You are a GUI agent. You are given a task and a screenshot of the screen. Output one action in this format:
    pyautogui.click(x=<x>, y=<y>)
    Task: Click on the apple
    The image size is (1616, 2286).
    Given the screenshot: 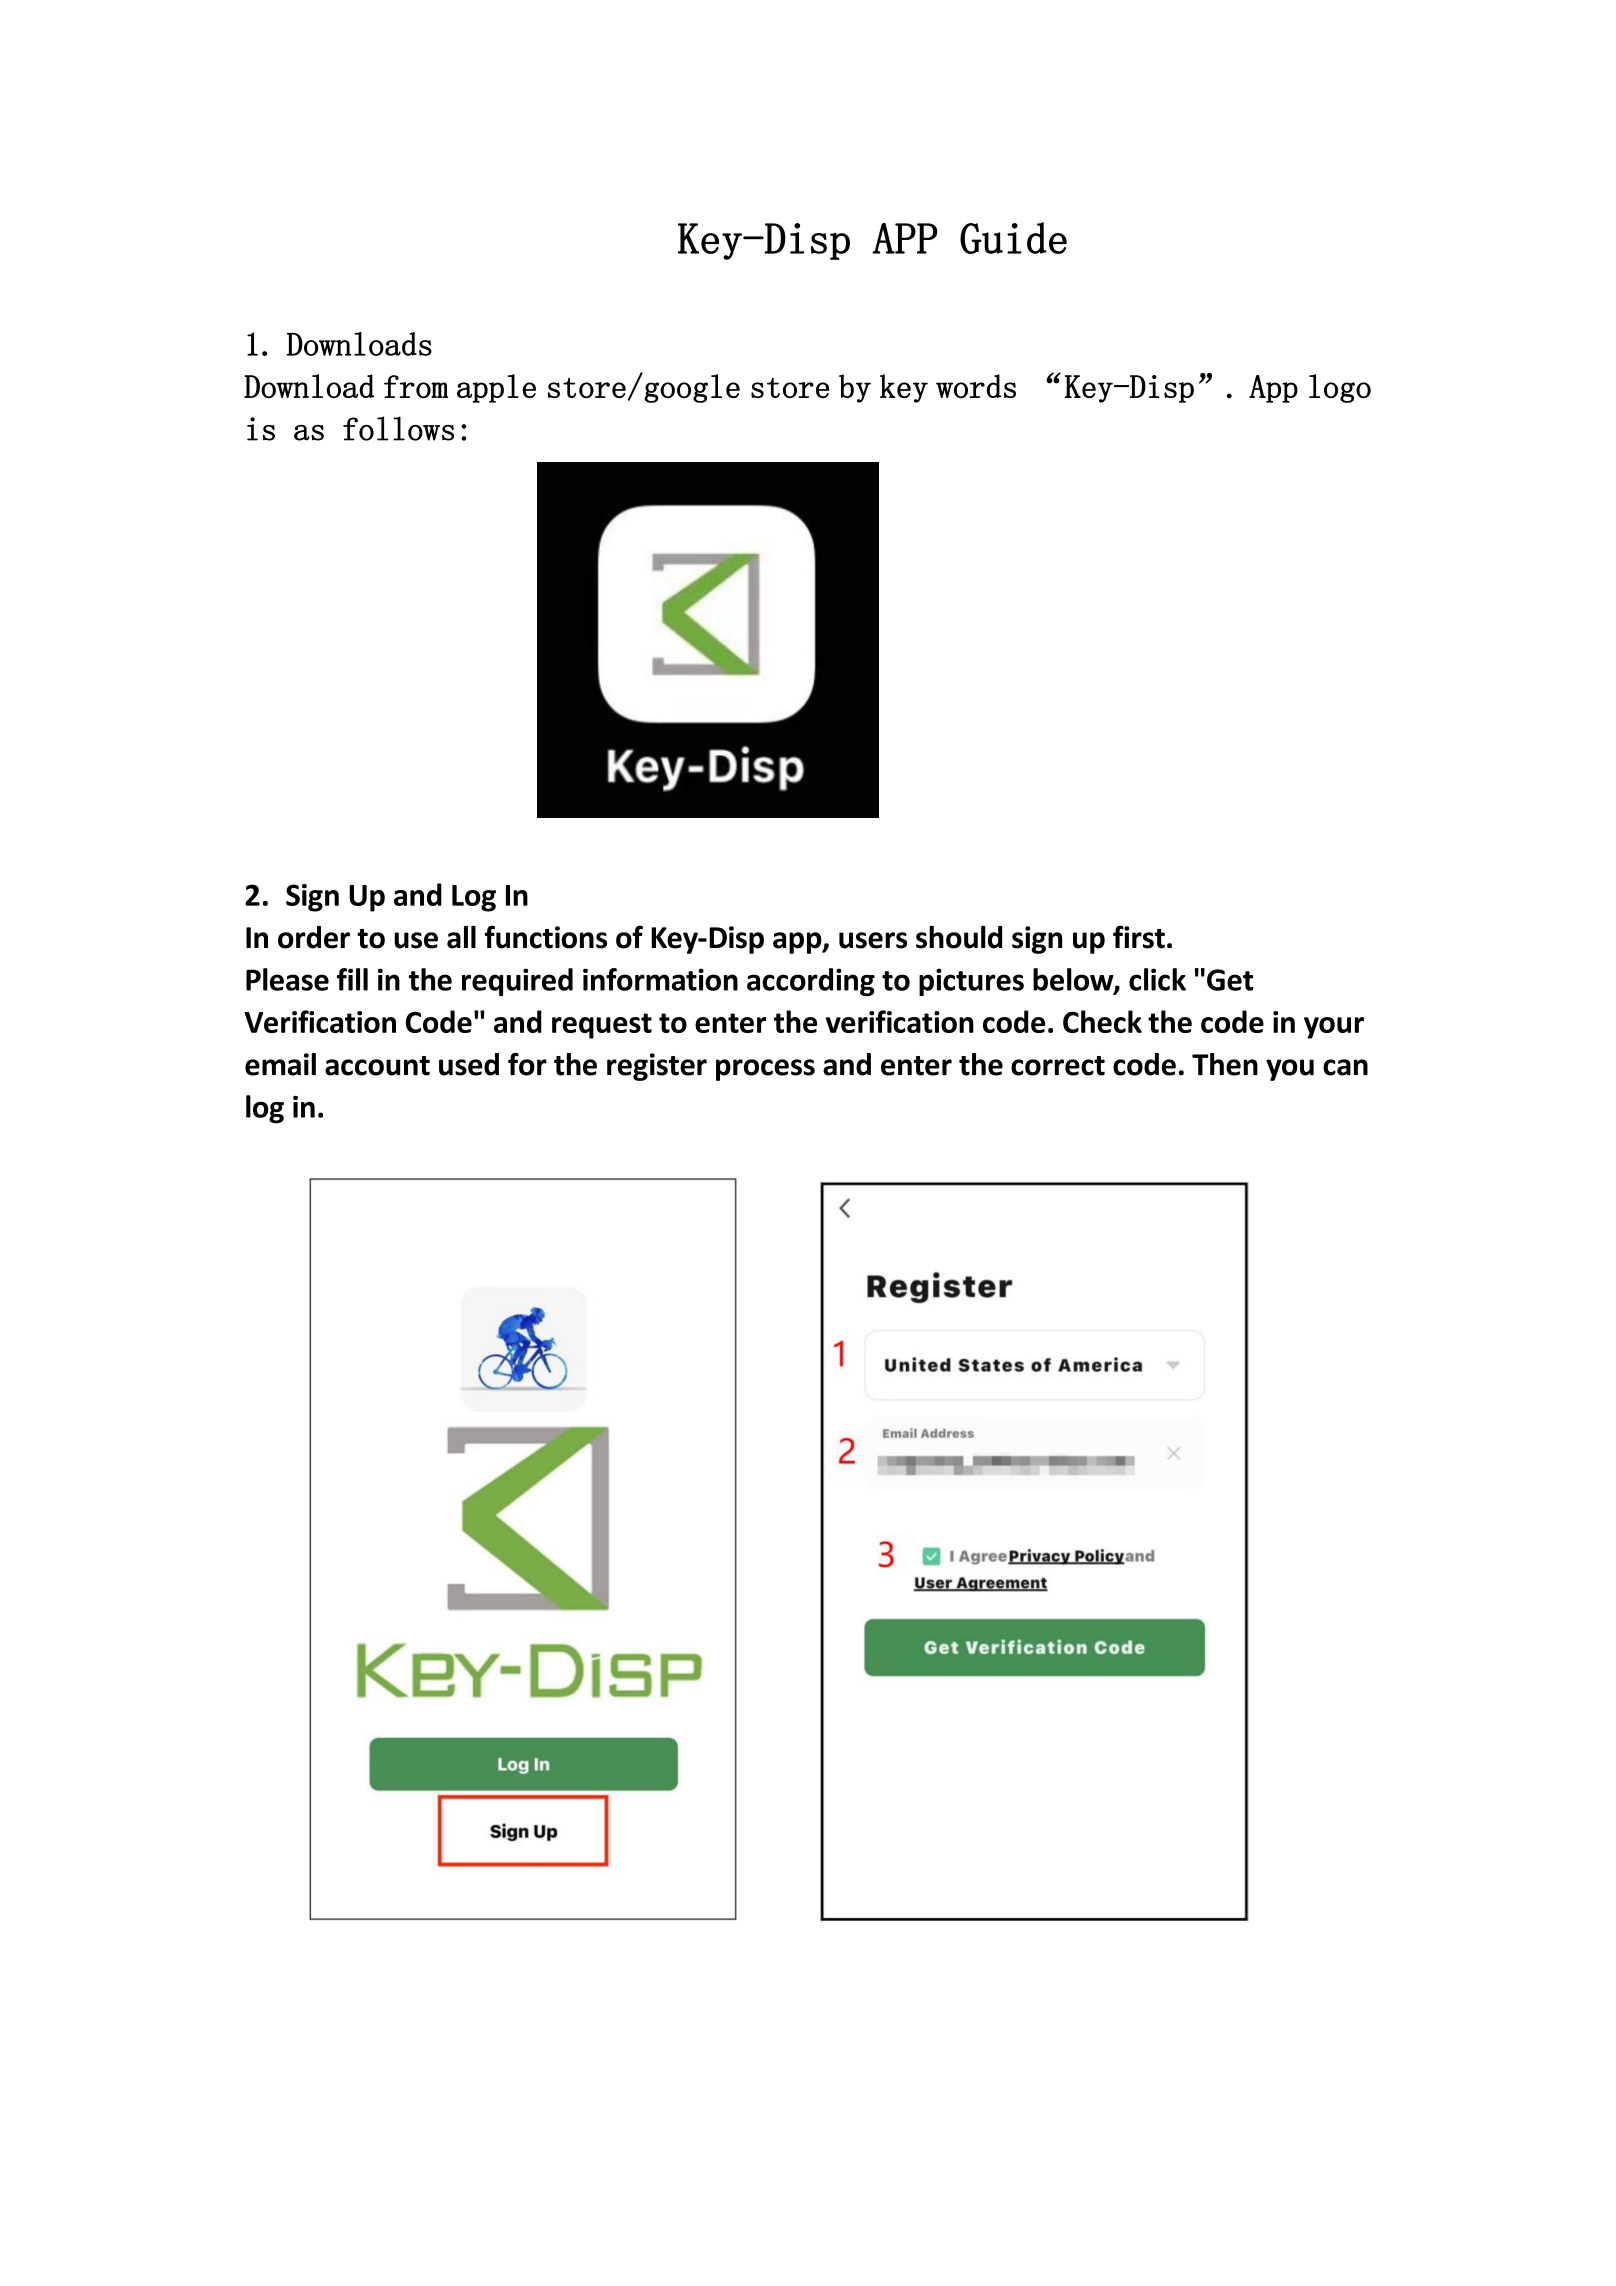 What is the action you would take?
    pyautogui.click(x=496, y=388)
